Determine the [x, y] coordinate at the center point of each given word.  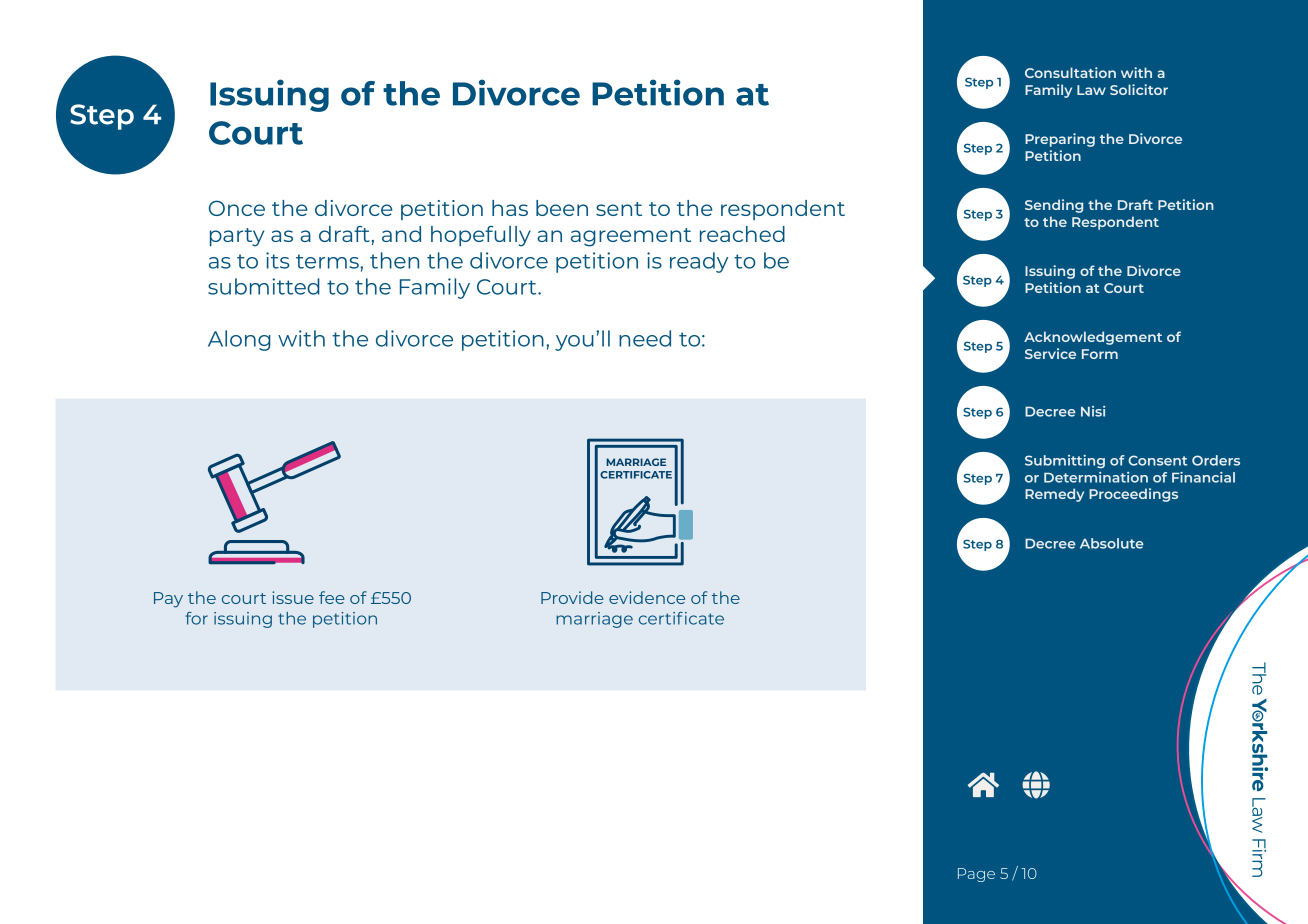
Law [1091, 90]
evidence [647, 597]
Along [239, 340]
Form [1100, 354]
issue [293, 597]
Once [237, 208]
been [562, 208]
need [645, 338]
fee [332, 597]
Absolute [1112, 543]
